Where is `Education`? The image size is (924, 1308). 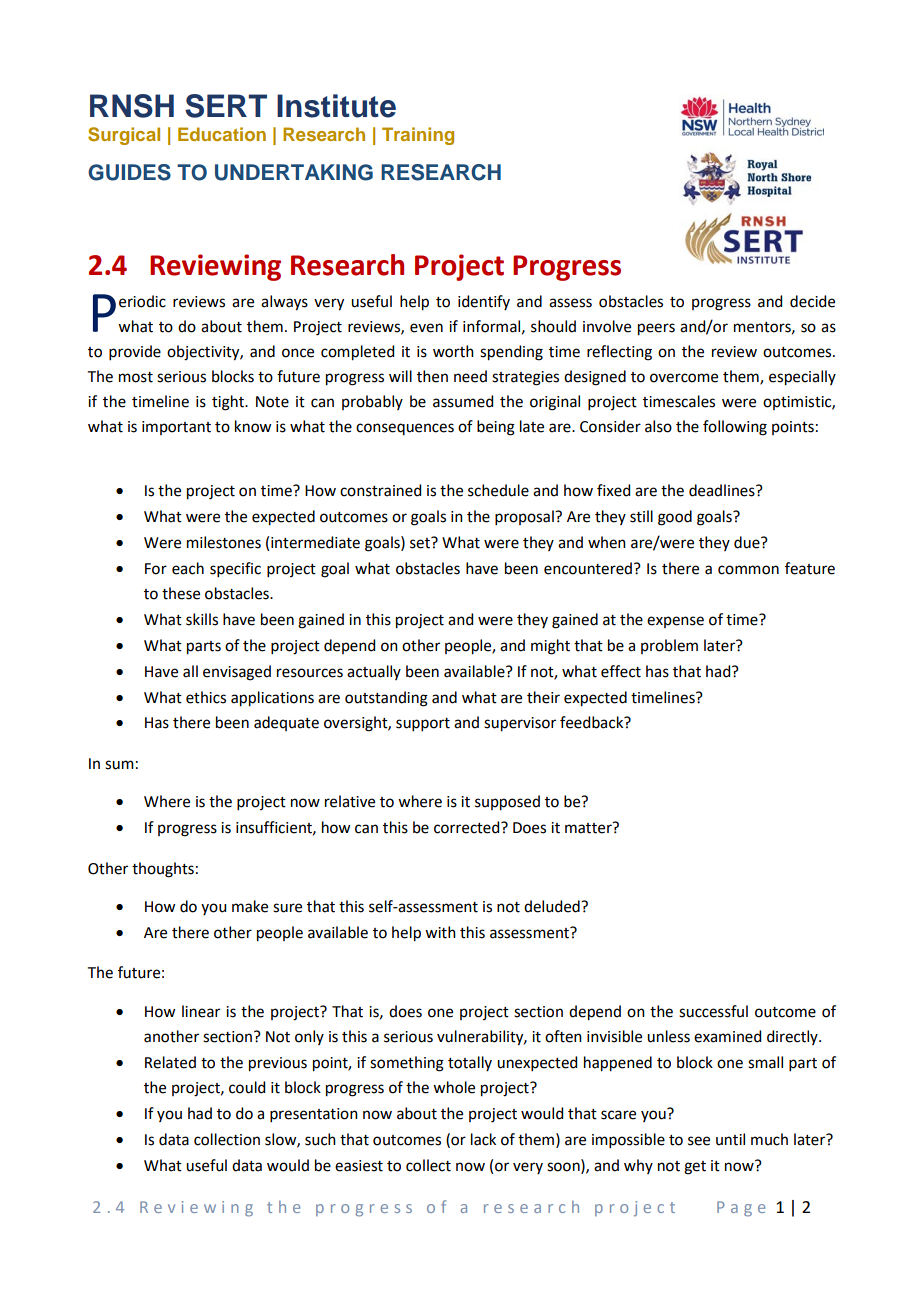 Education is located at coordinates (222, 134).
